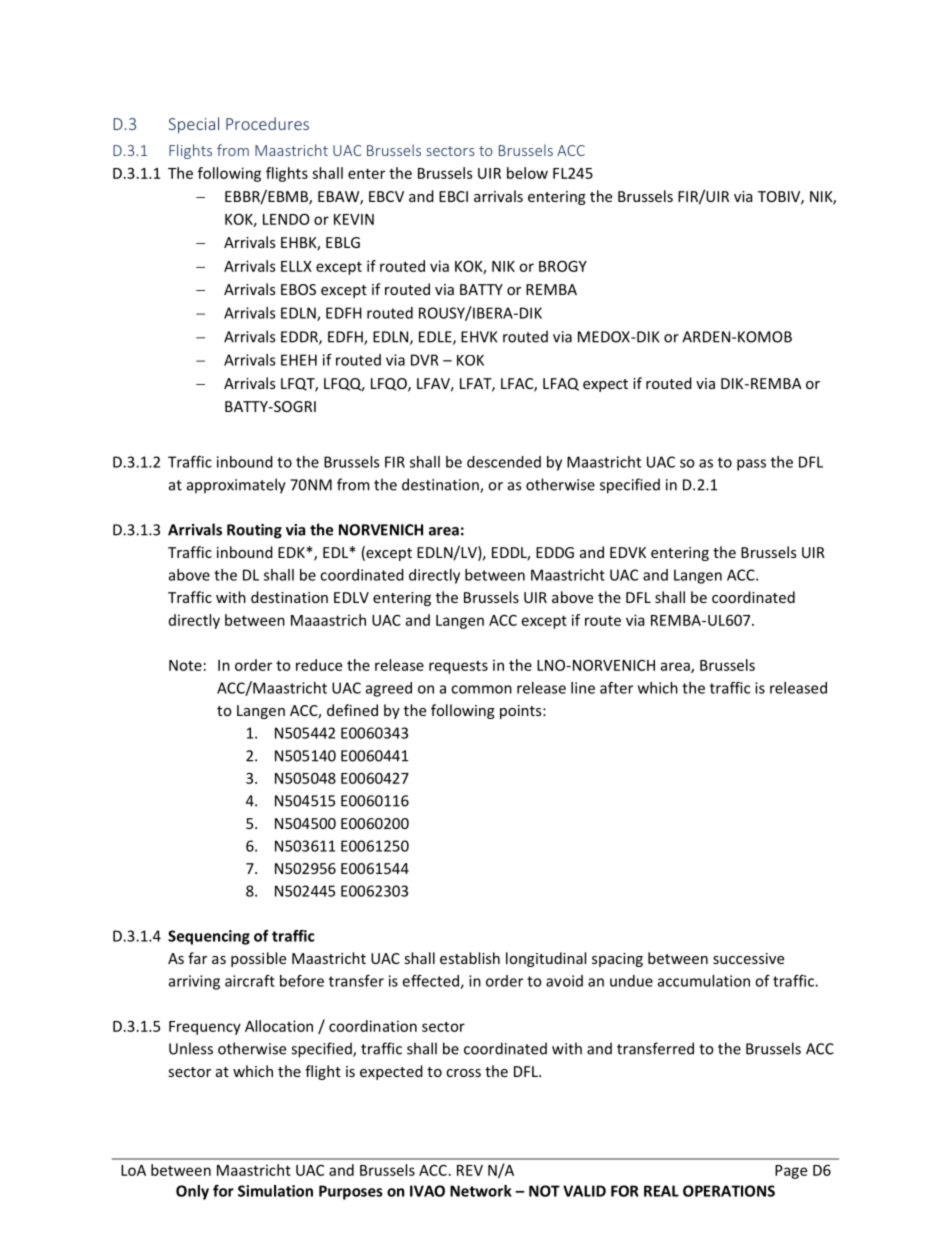  What do you see at coordinates (704, 981) in the screenshot?
I see `accumulation` at bounding box center [704, 981].
